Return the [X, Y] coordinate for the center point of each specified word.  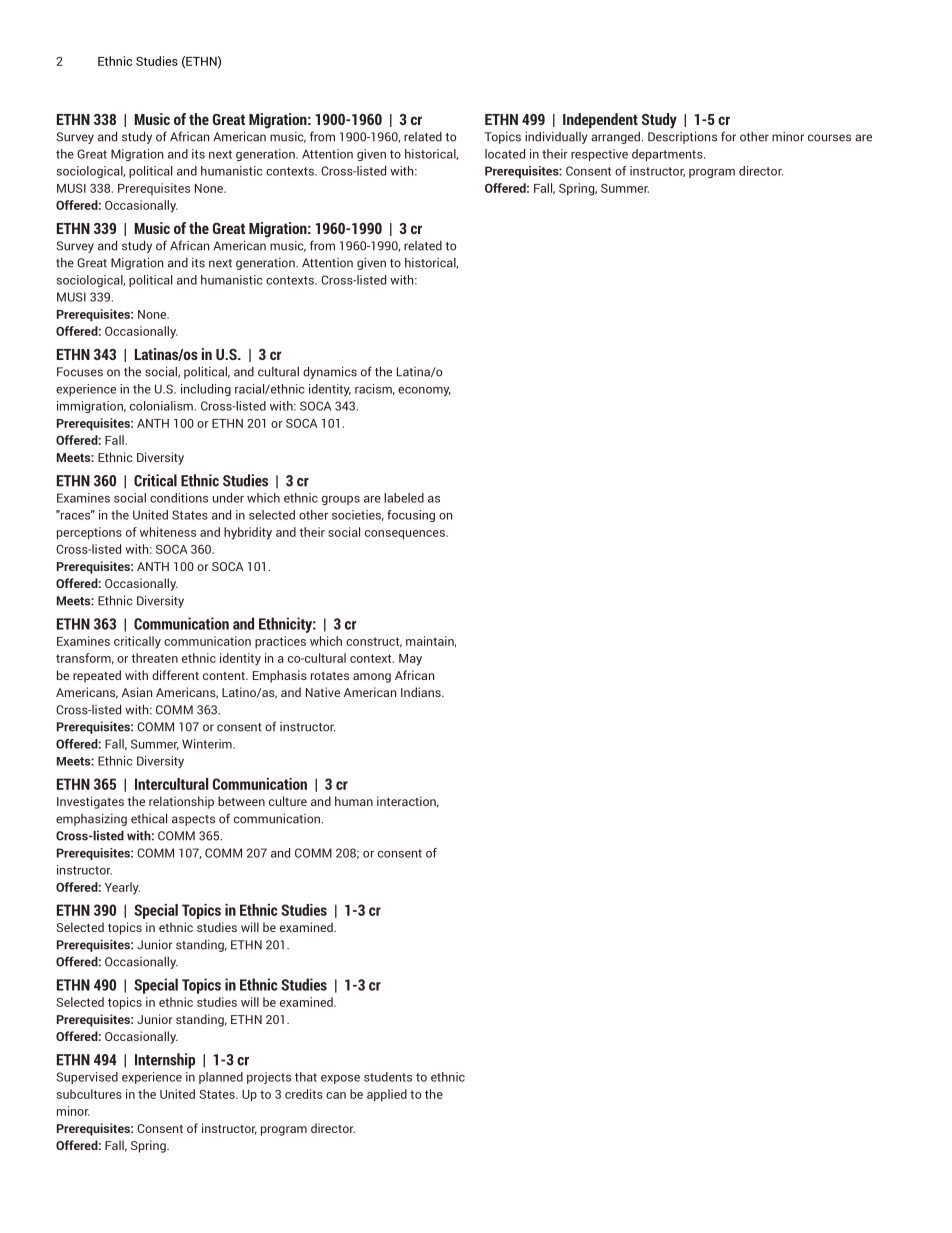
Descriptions [682, 137]
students [388, 1077]
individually [556, 137]
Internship [165, 1061]
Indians [422, 692]
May [410, 660]
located [505, 154]
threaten [154, 658]
